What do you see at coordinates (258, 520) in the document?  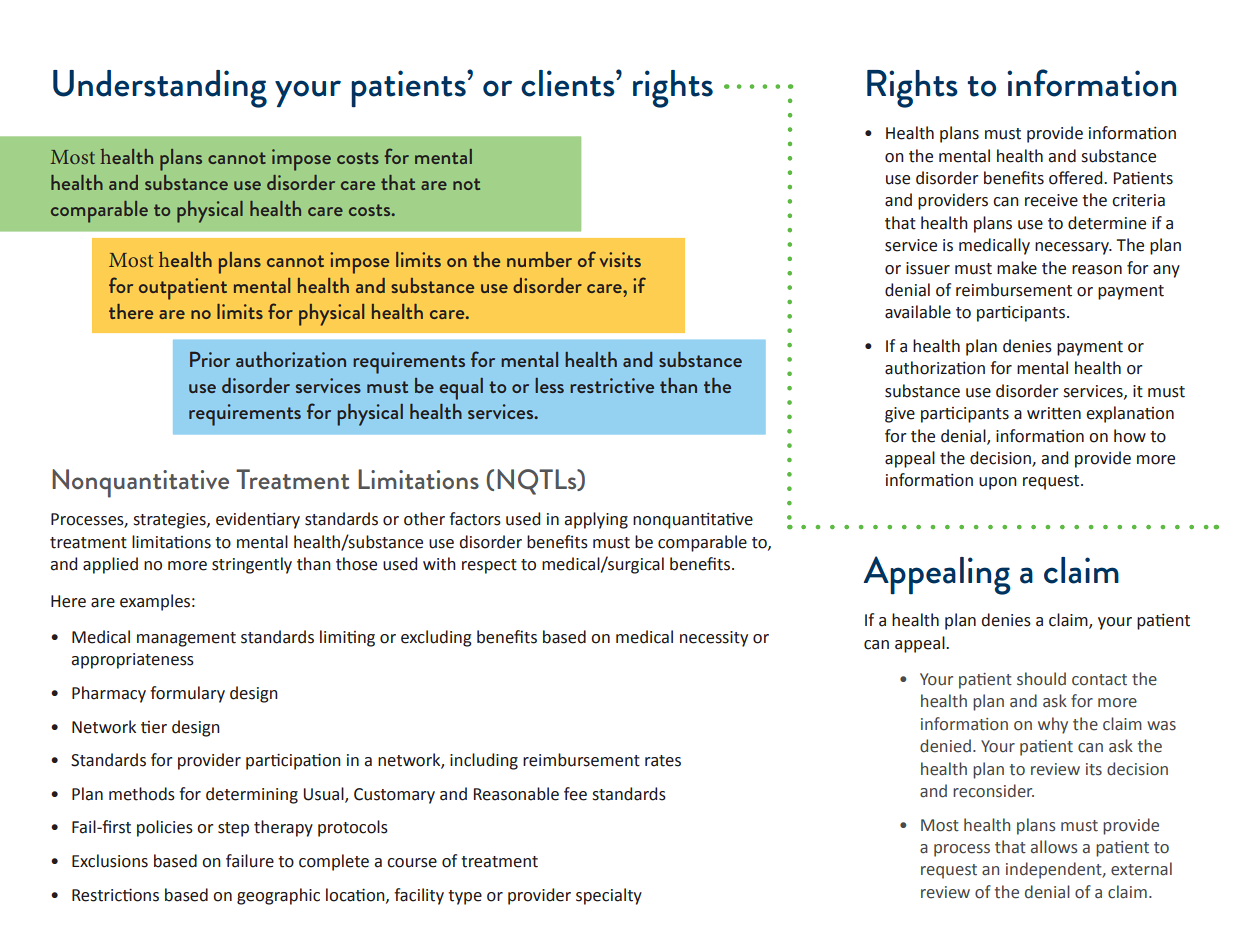 I see `evidentiary` at bounding box center [258, 520].
